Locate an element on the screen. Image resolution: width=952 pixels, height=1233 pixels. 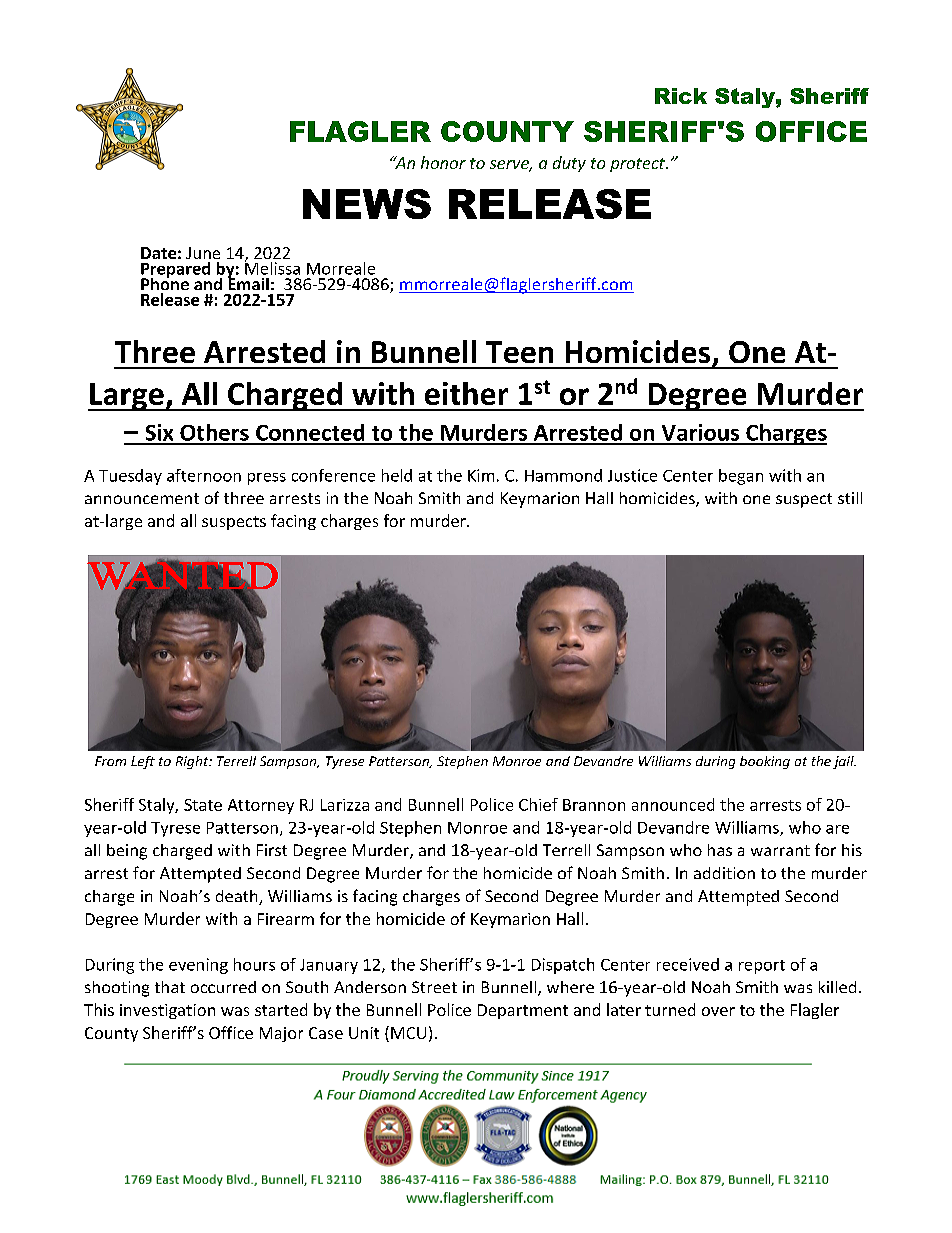
Melissa is located at coordinates (272, 267).
